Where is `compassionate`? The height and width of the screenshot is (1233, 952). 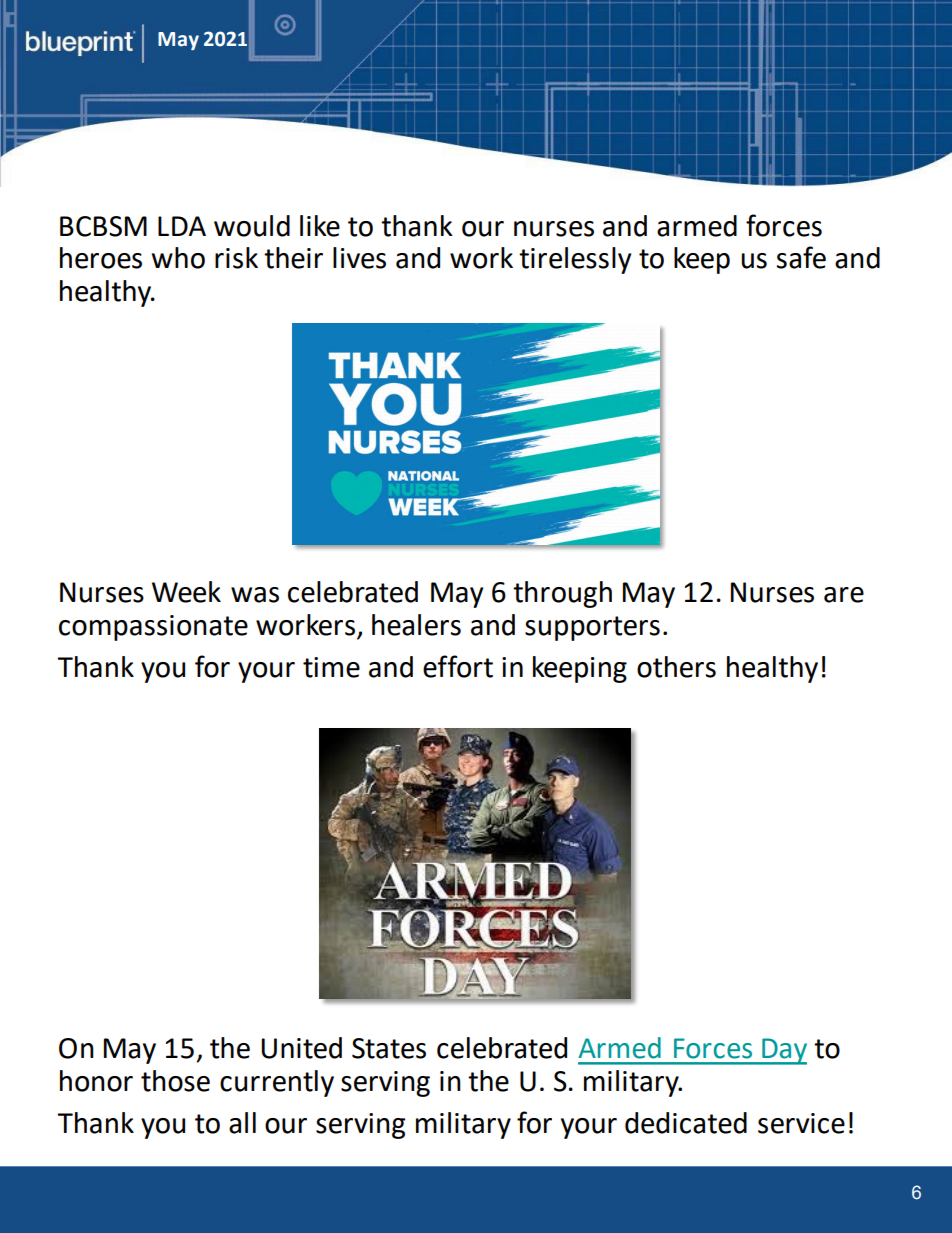
compassionate is located at coordinates (153, 628).
